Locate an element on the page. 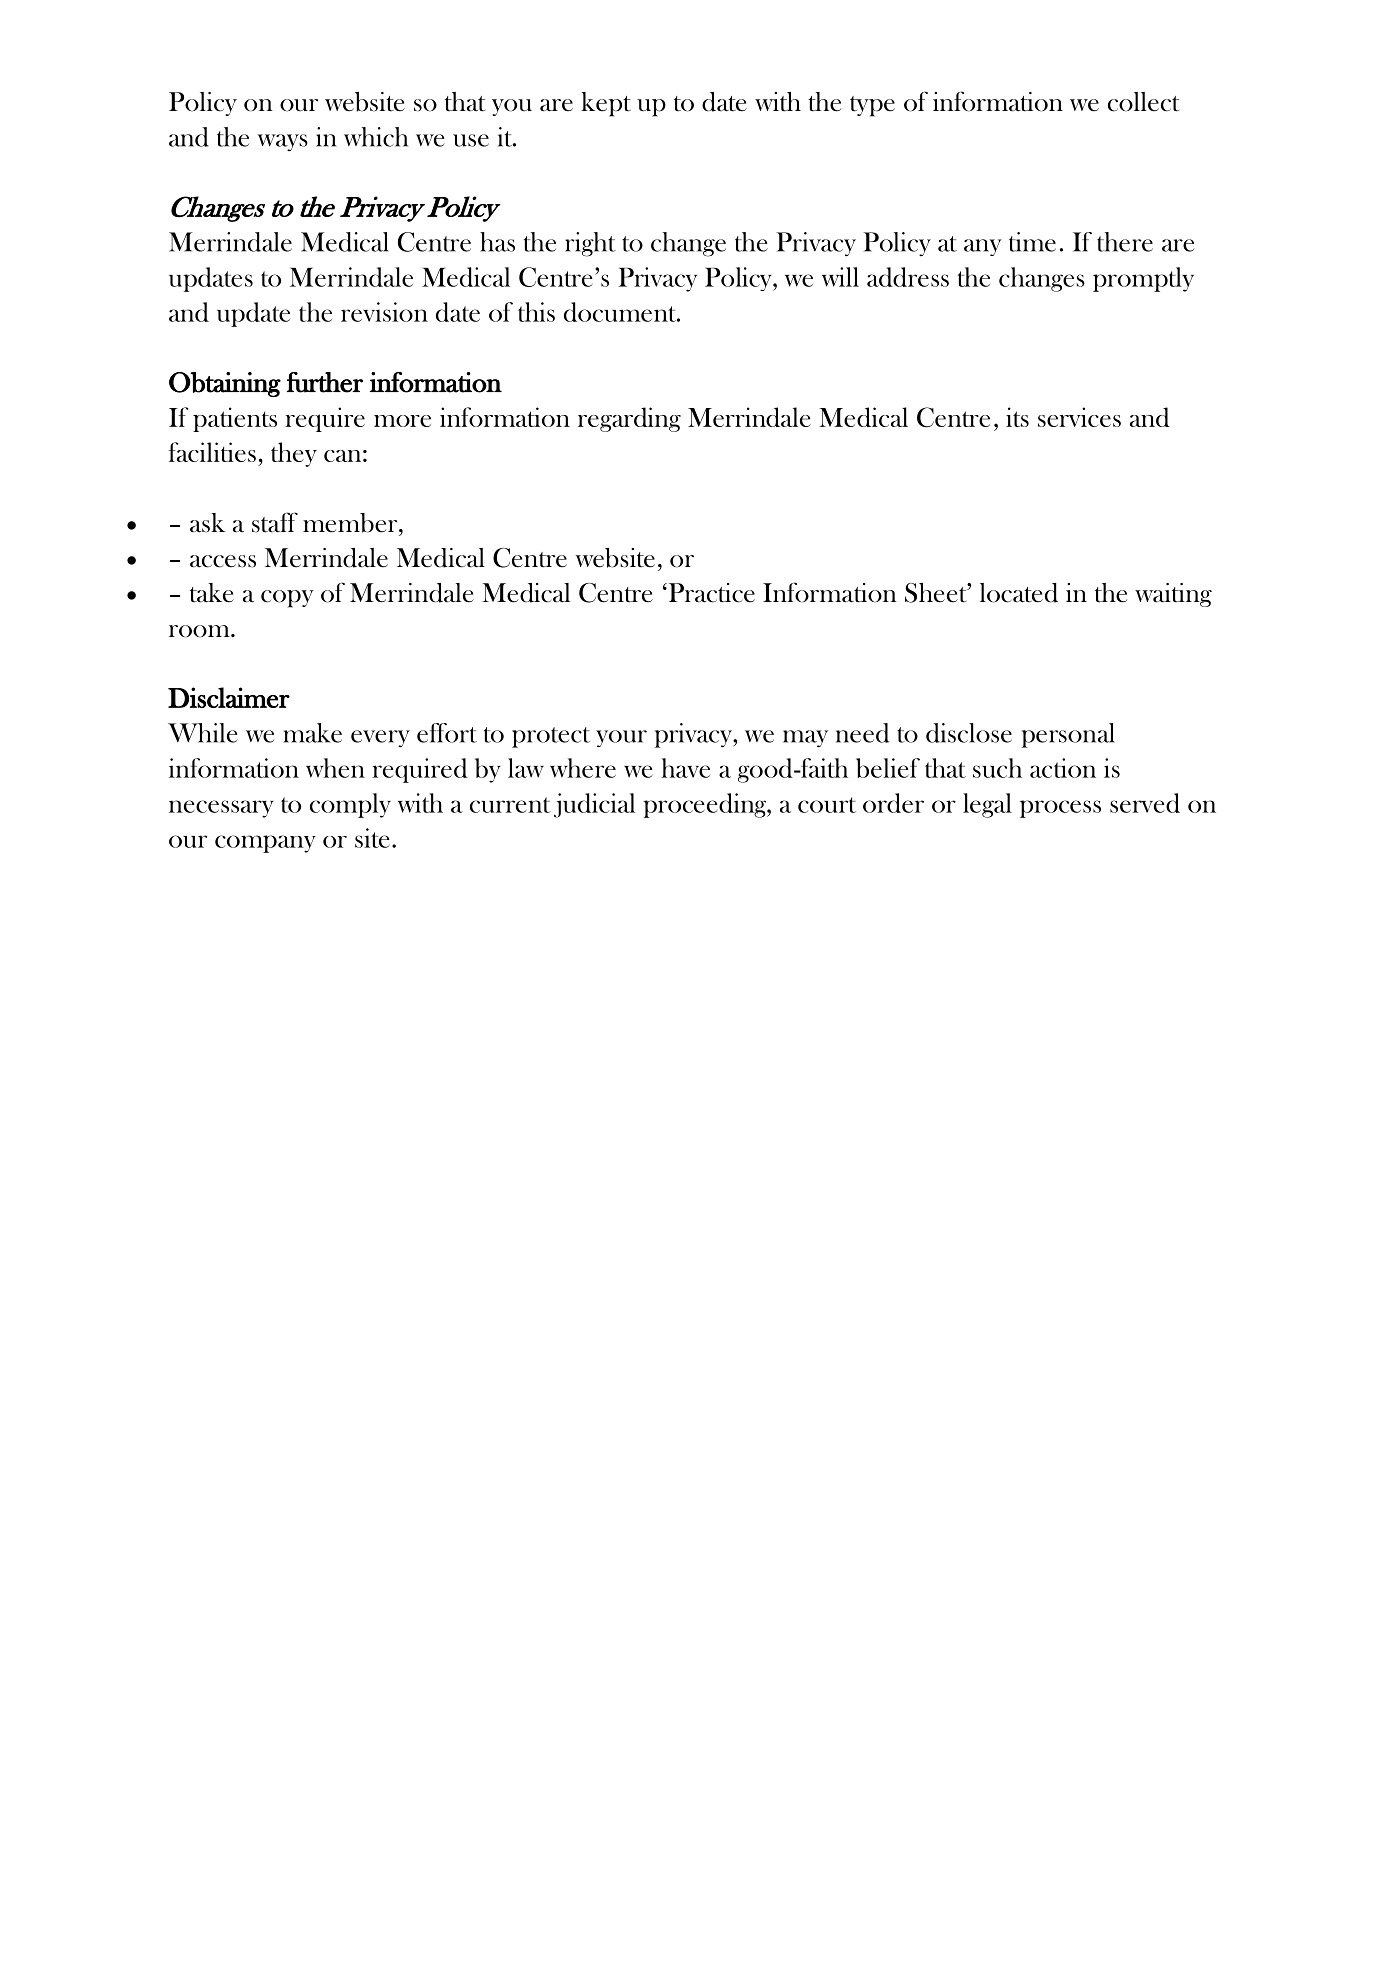 The width and height of the page is (1391, 1968). judicial is located at coordinates (594, 805).
